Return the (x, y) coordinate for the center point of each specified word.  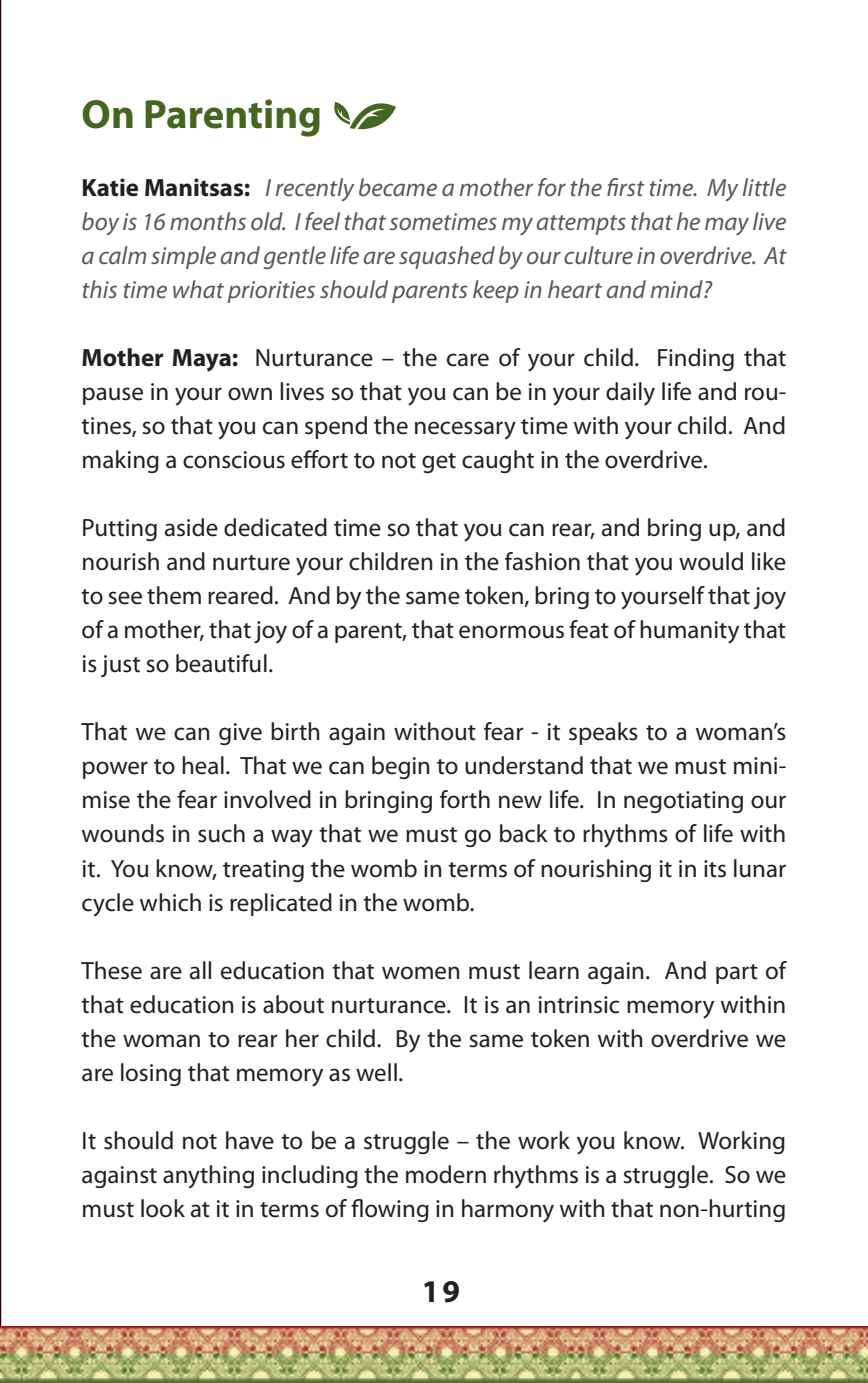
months (208, 221)
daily (630, 394)
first (626, 187)
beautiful (221, 663)
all (200, 970)
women (421, 973)
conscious (234, 460)
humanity (689, 632)
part (737, 974)
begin (401, 767)
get (439, 463)
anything (208, 1177)
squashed (447, 257)
